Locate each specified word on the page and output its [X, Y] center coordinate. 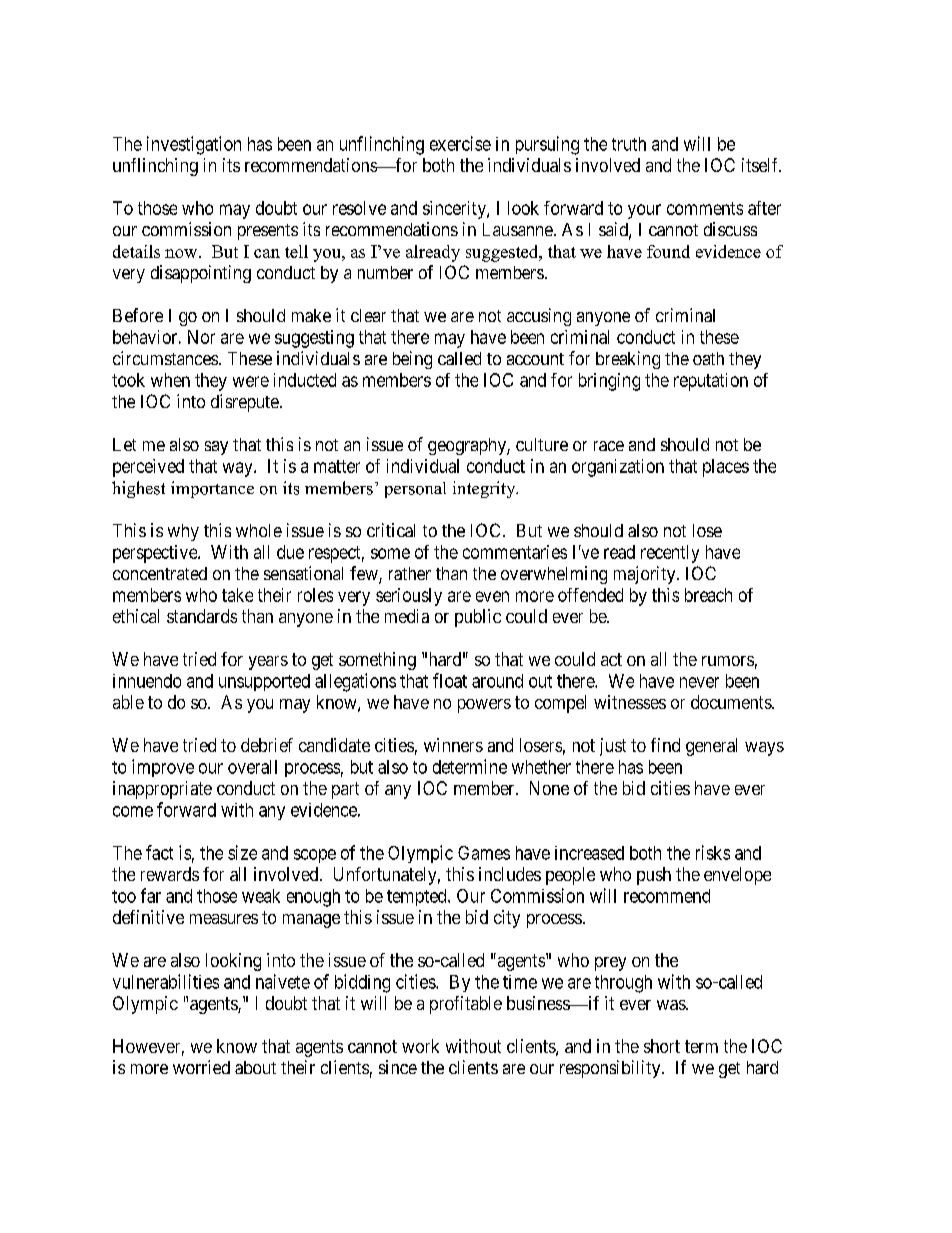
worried [201, 1067]
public [478, 618]
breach [708, 595]
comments [705, 208]
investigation [194, 145]
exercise [460, 143]
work [420, 1046]
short [662, 1046]
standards [202, 616]
